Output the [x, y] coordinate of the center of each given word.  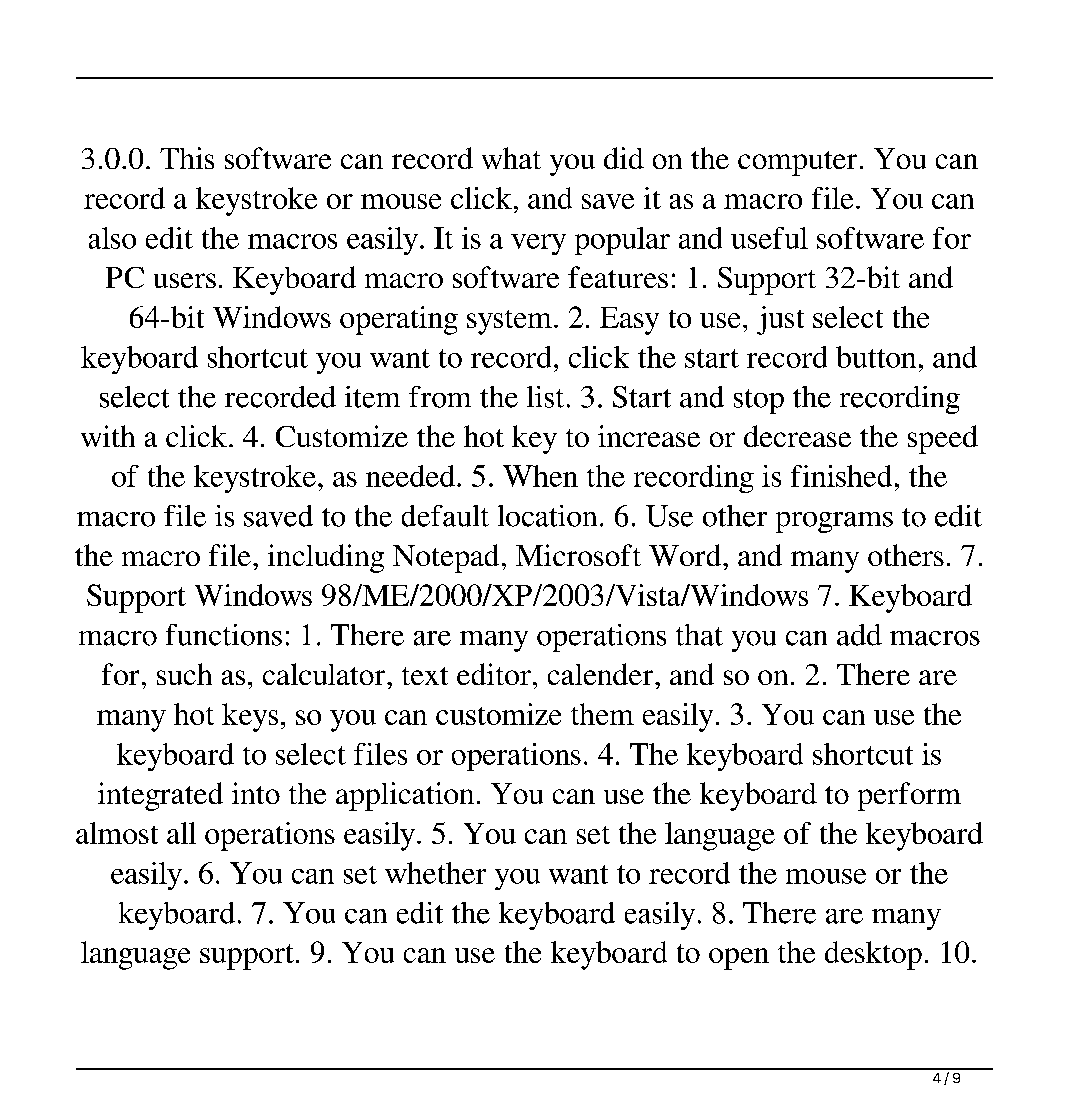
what [511, 158]
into [256, 793]
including [326, 558]
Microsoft [578, 555]
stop [759, 401]
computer [797, 163]
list [545, 397]
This [187, 158]
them [602, 714]
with [108, 436]
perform [909, 796]
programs [834, 522]
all [181, 833]
